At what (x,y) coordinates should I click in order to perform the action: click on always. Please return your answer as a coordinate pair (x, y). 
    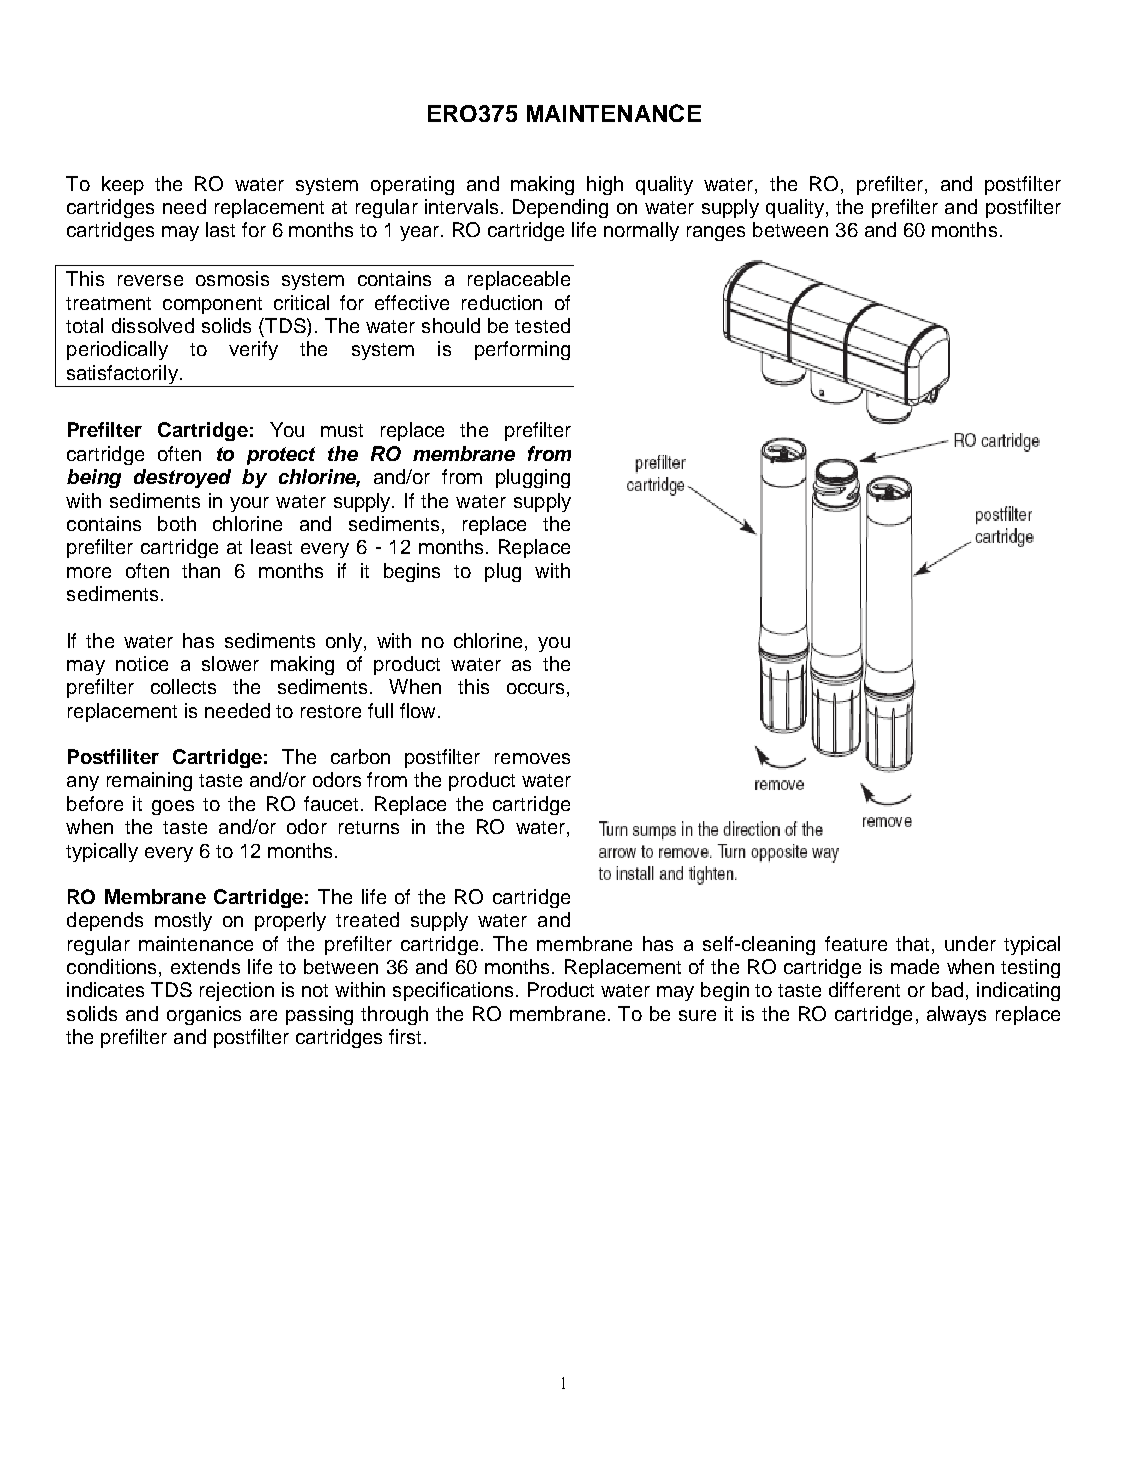
    Looking at the image, I should click on (956, 1015).
